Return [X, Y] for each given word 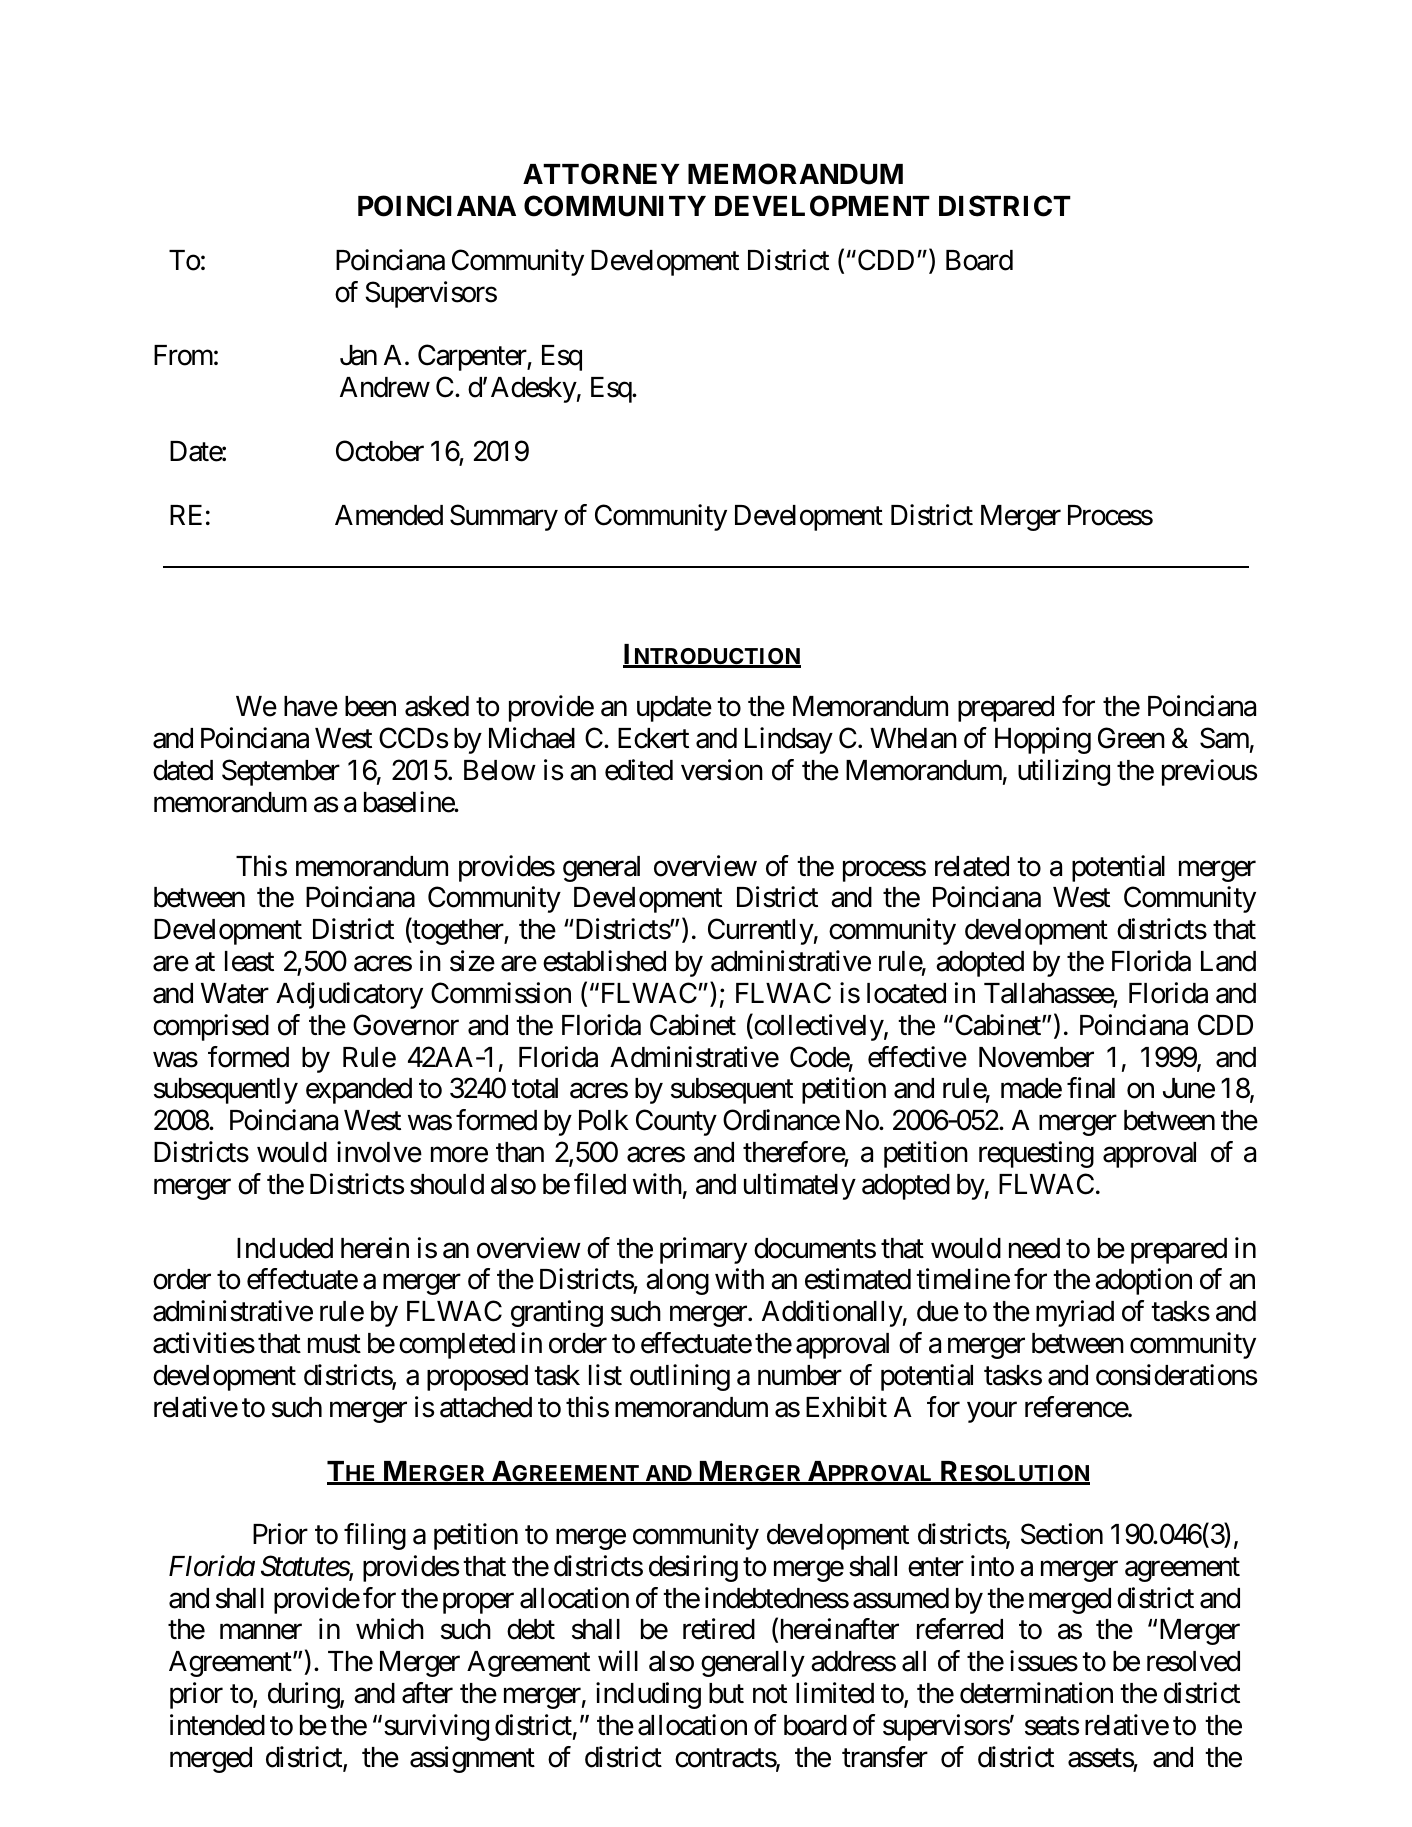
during [304, 1695]
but [726, 1693]
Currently [761, 931]
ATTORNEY [601, 174]
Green [1131, 738]
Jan [358, 355]
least [249, 961]
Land [1228, 961]
